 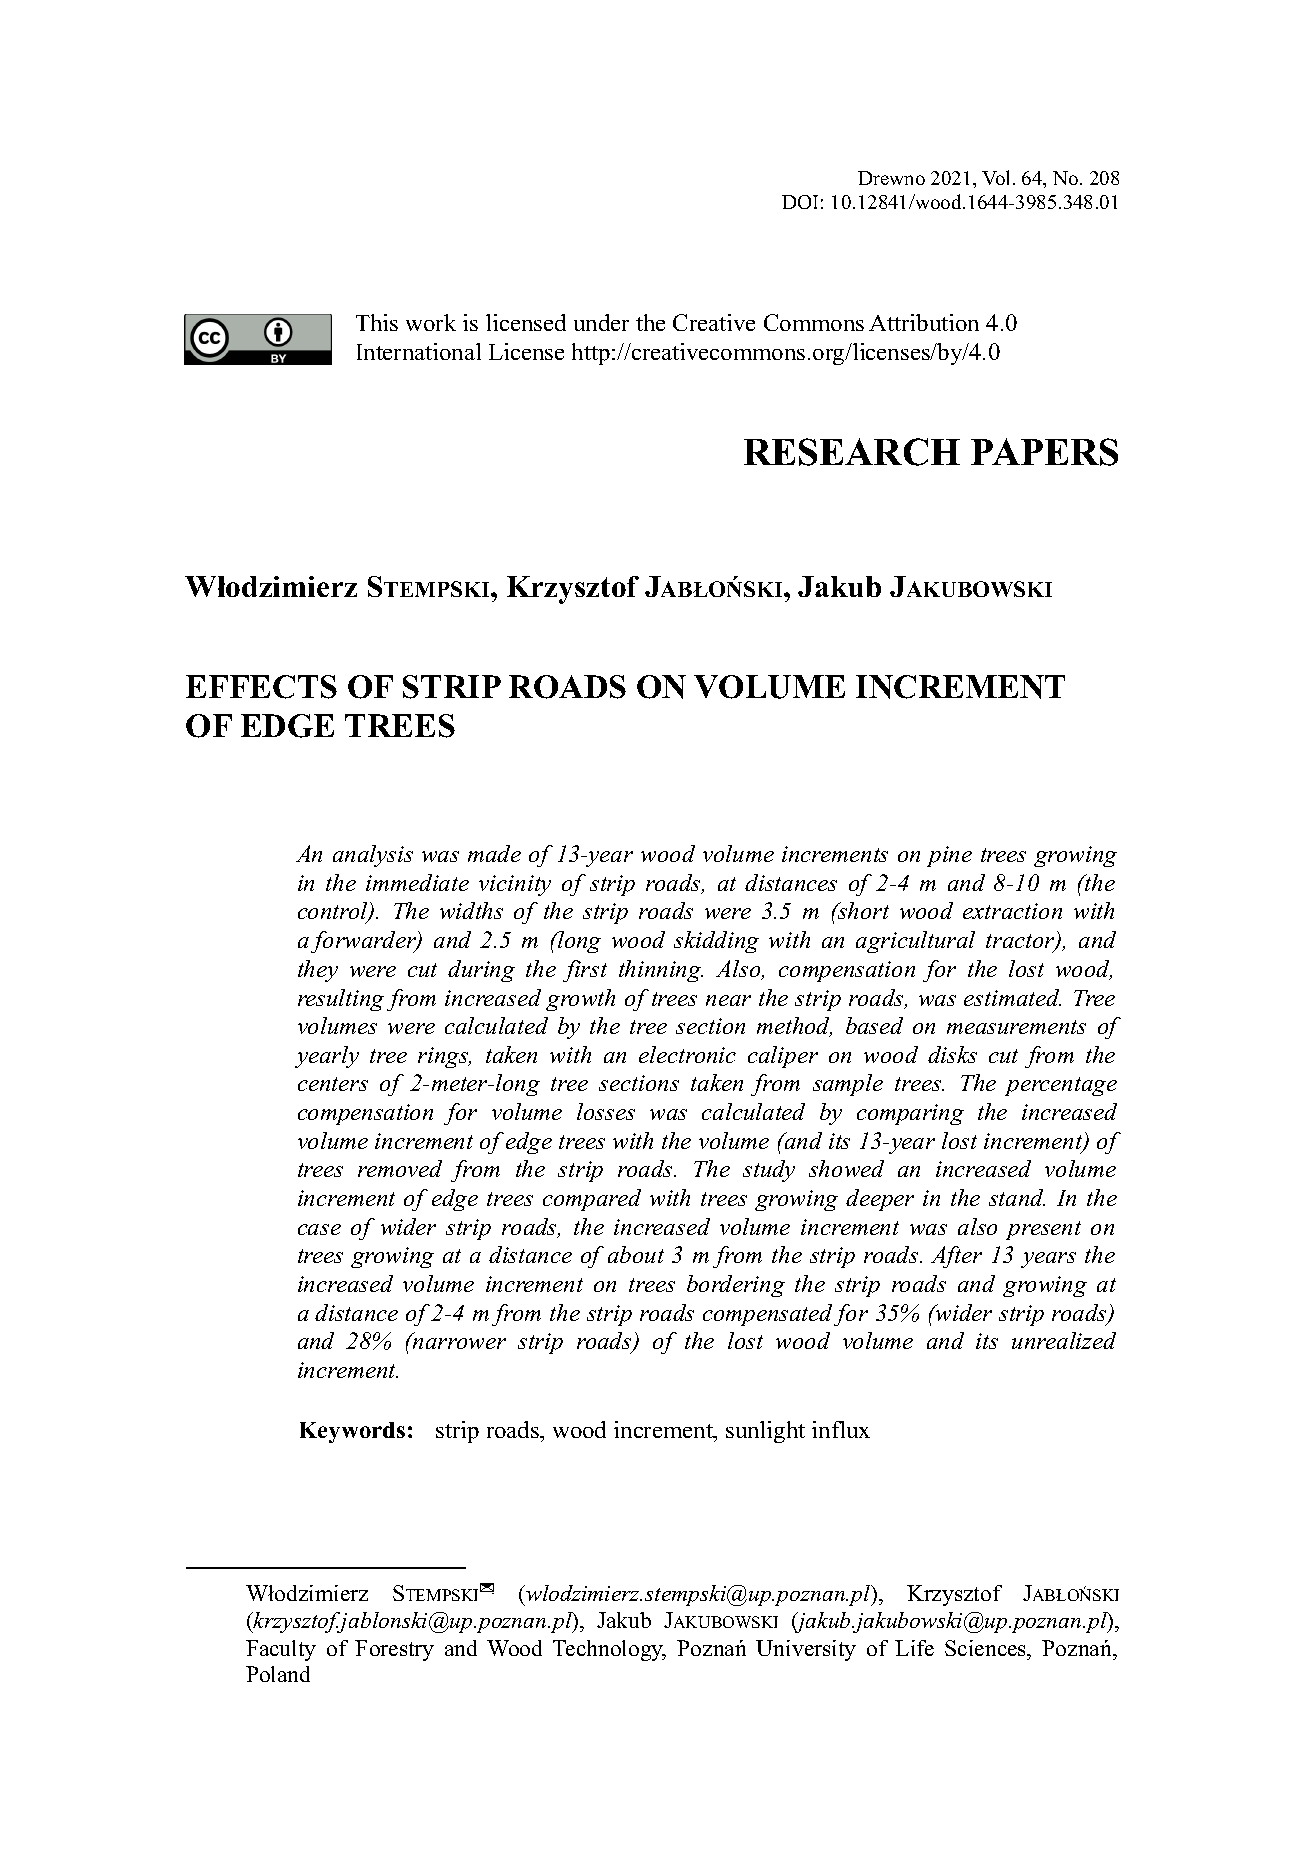 What do you see at coordinates (394, 1650) in the screenshot?
I see `Forestry` at bounding box center [394, 1650].
